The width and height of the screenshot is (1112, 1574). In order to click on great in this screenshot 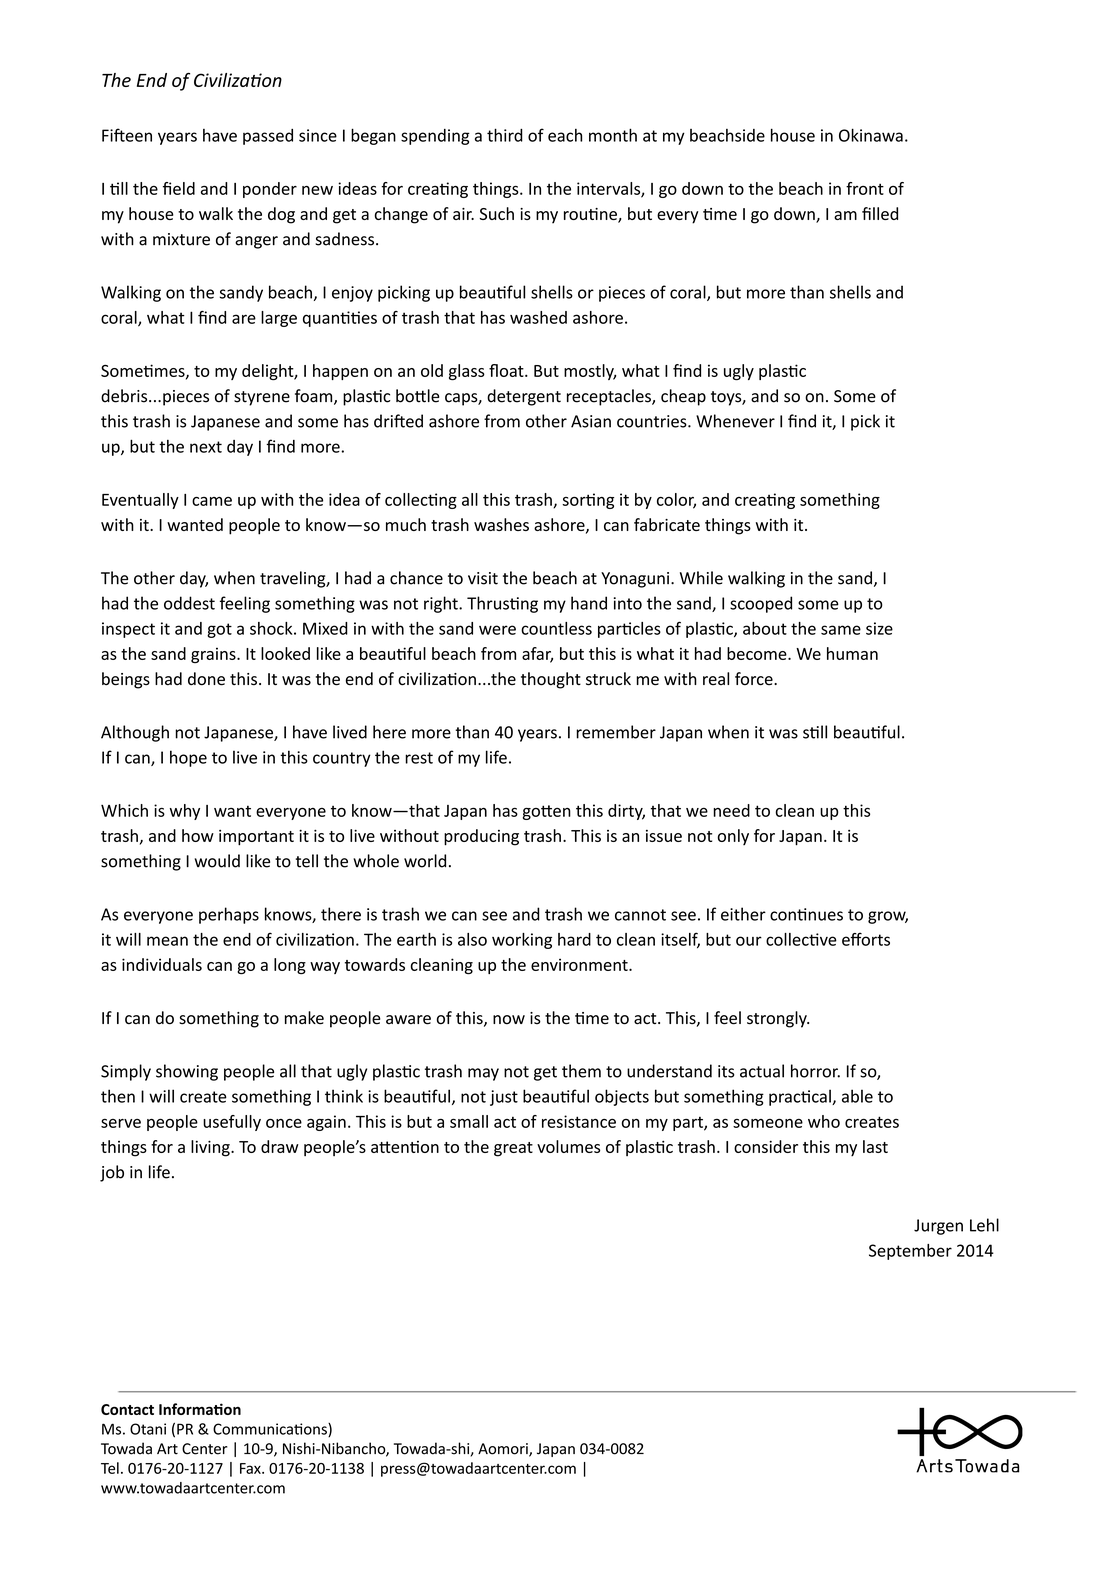, I will do `click(513, 1149)`.
